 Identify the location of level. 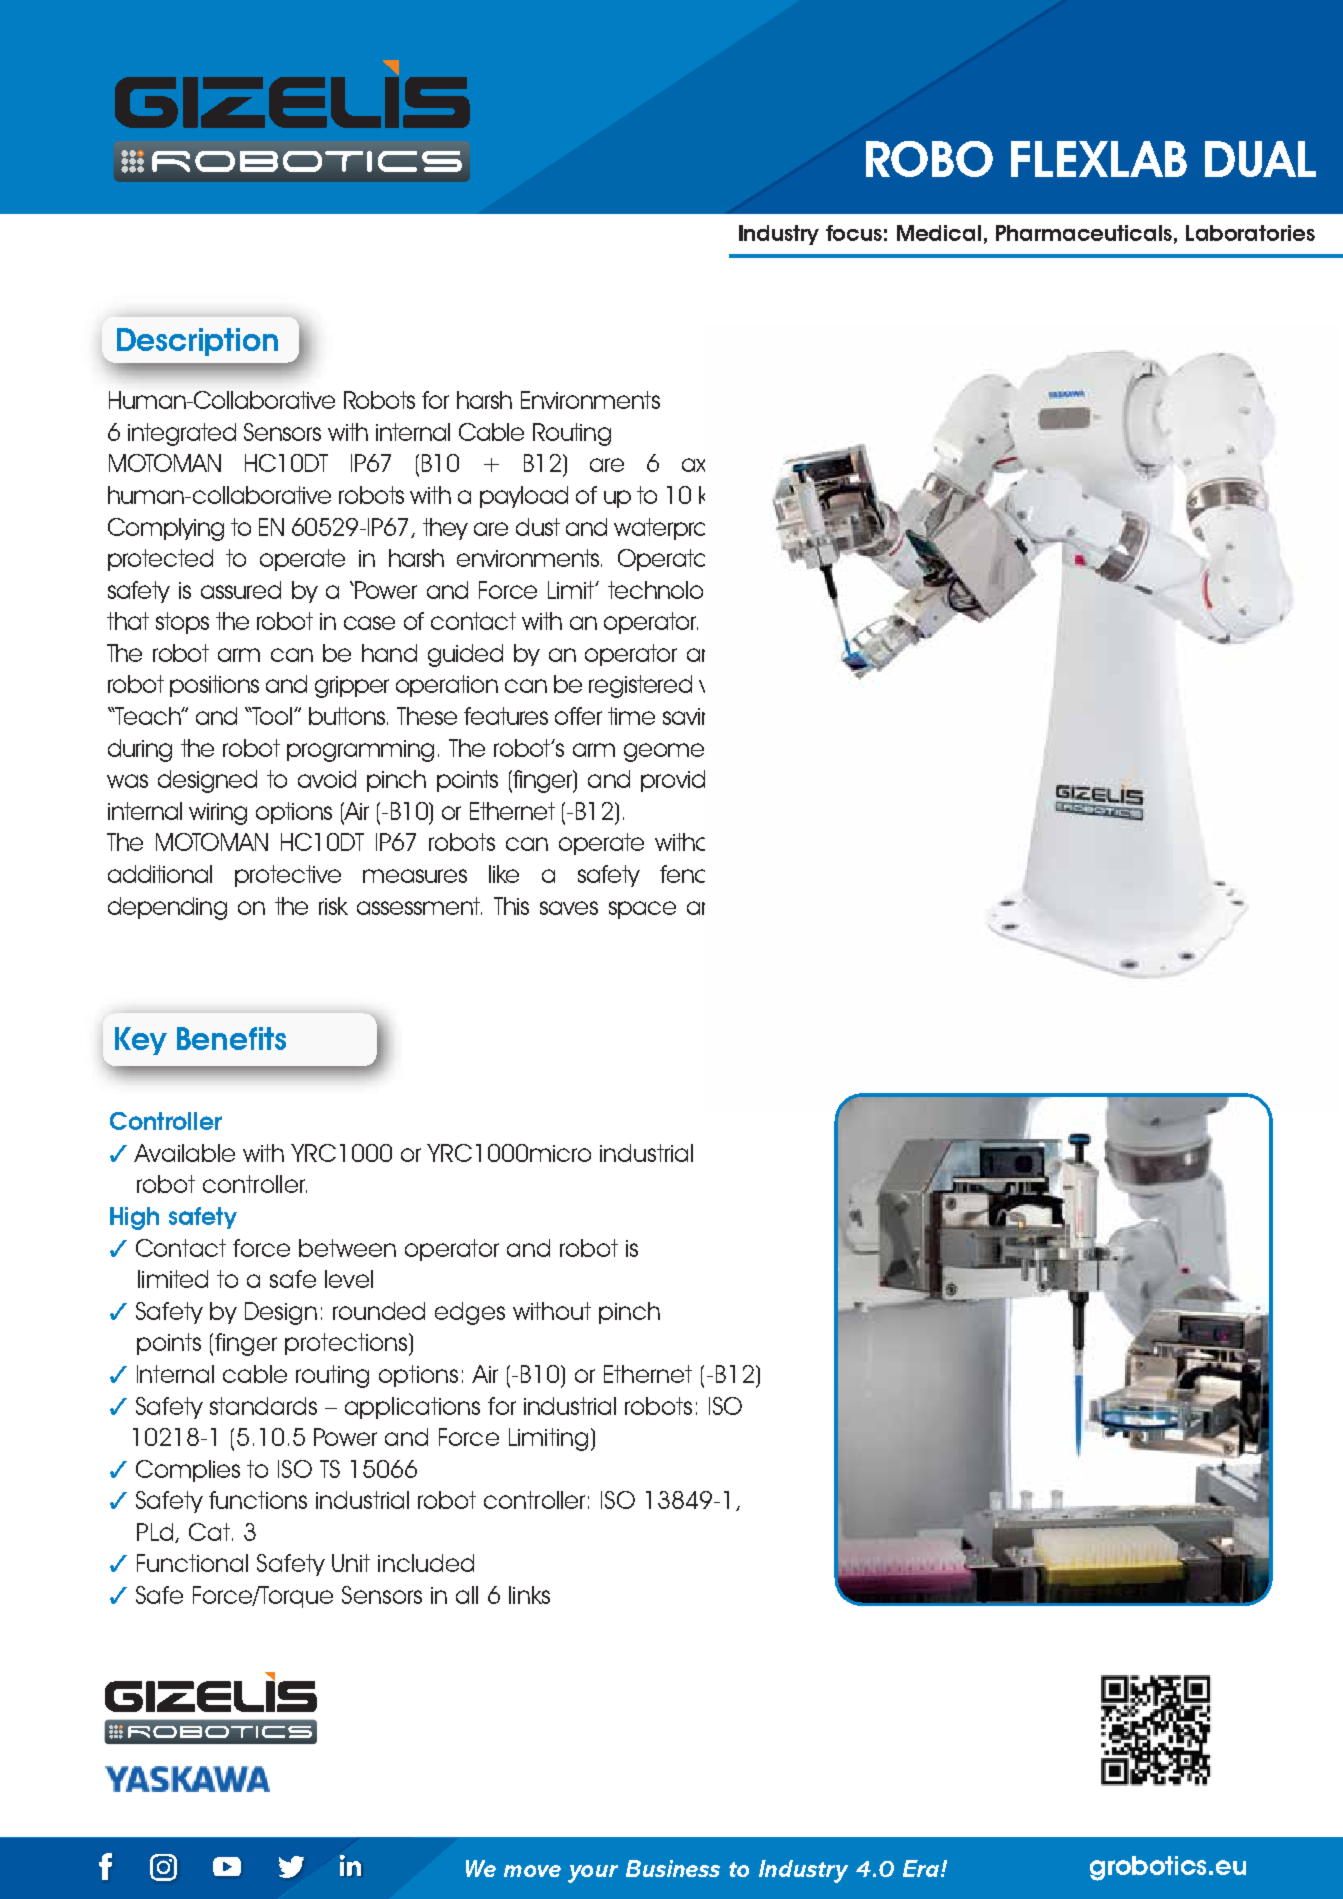
(349, 1279).
